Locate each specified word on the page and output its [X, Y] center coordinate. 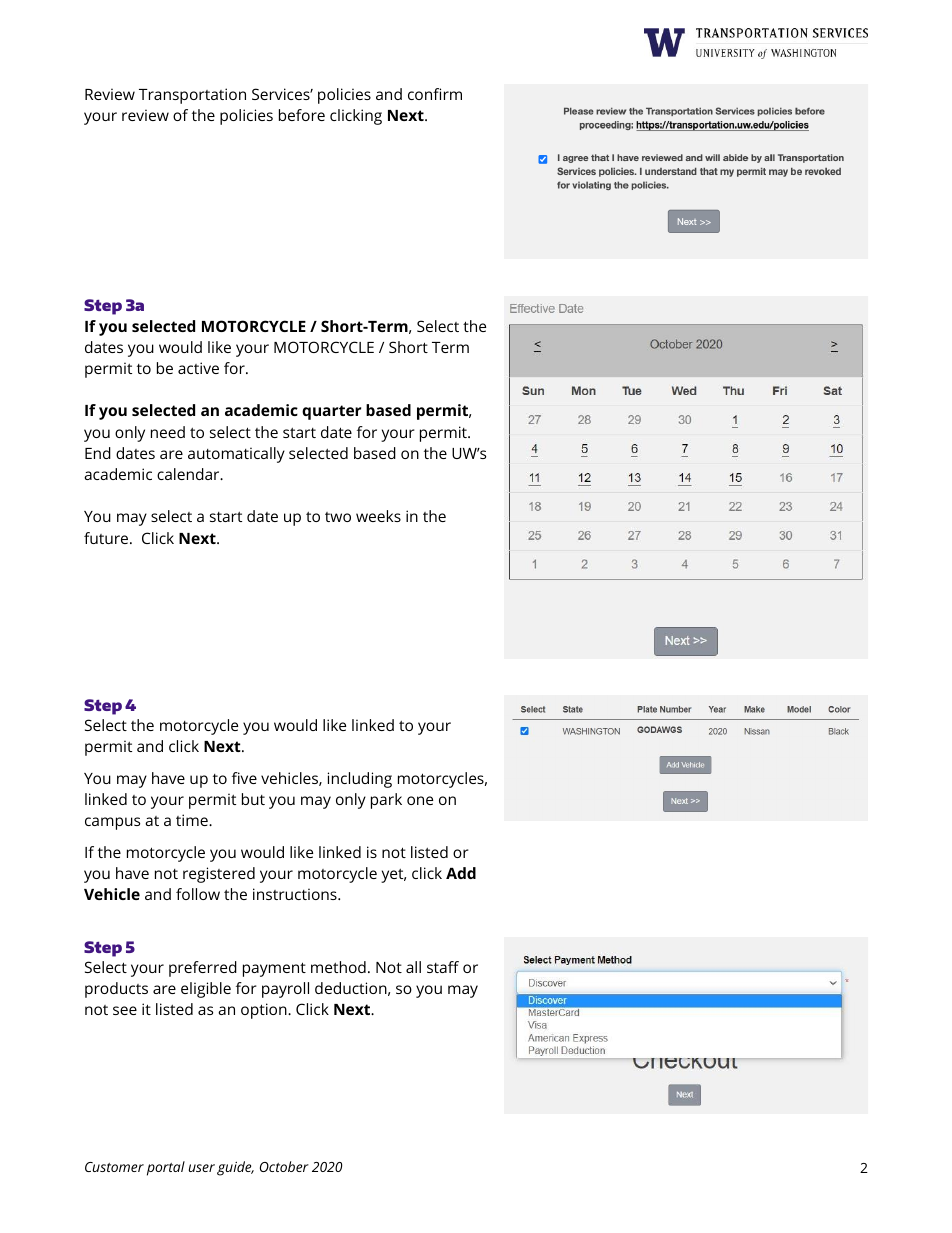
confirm [435, 94]
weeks [378, 516]
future [107, 538]
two [338, 517]
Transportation [192, 96]
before [302, 115]
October [284, 1166]
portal [166, 1168]
